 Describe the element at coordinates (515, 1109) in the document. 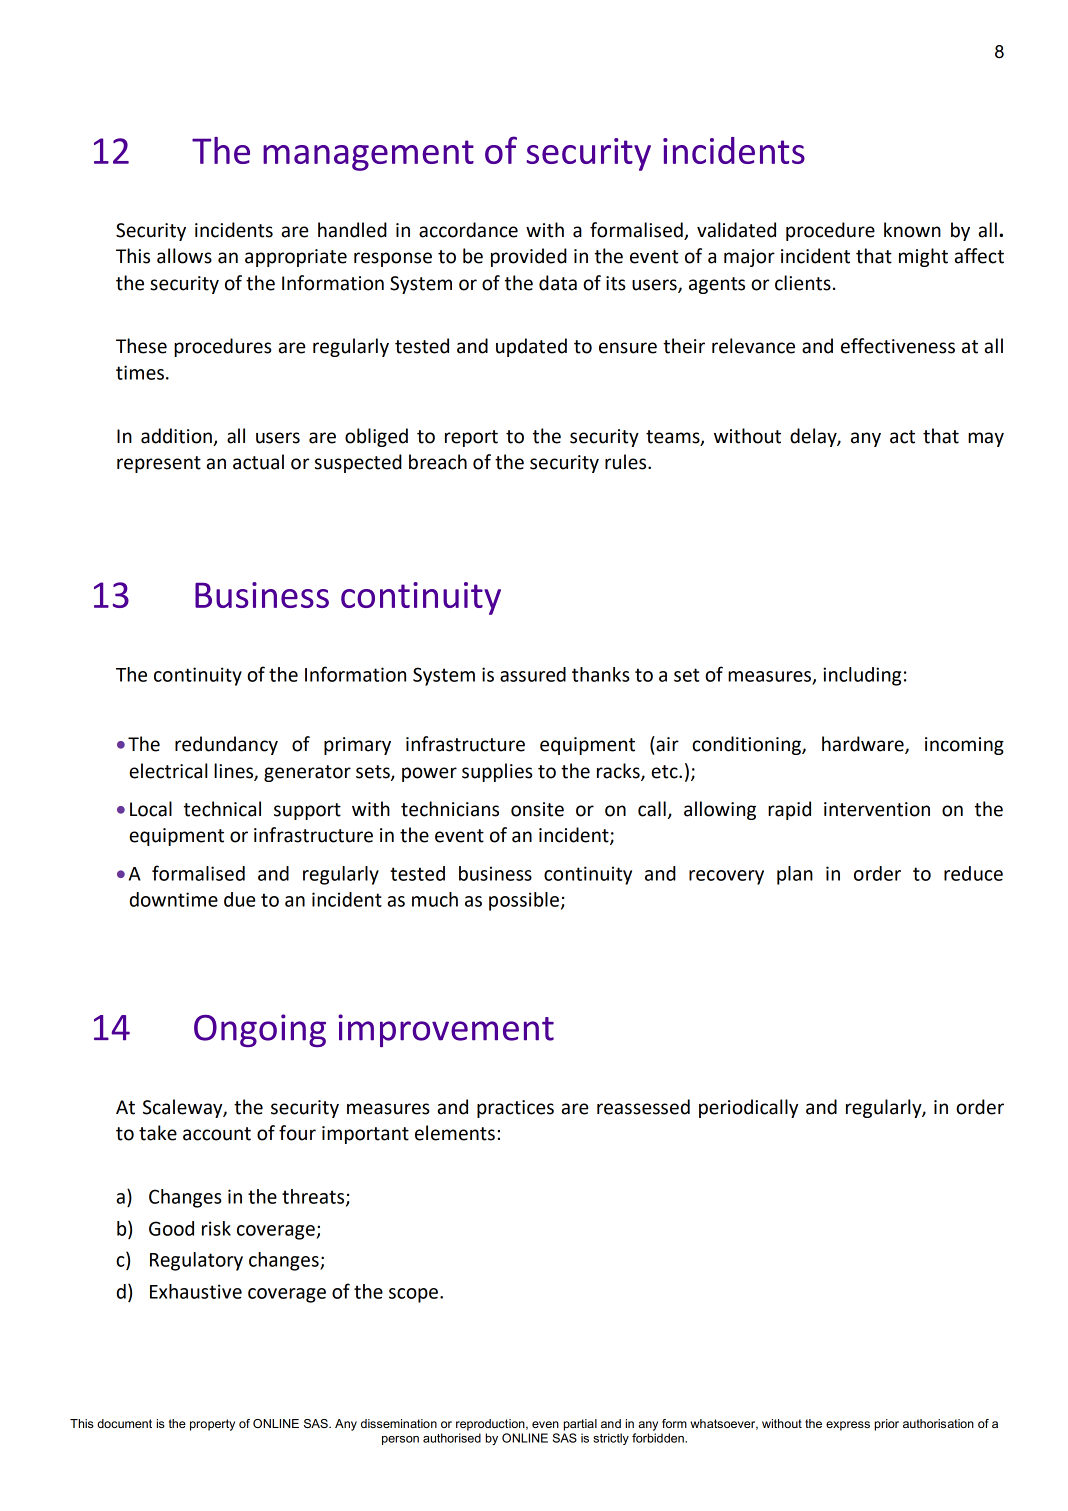

I see `practices` at that location.
